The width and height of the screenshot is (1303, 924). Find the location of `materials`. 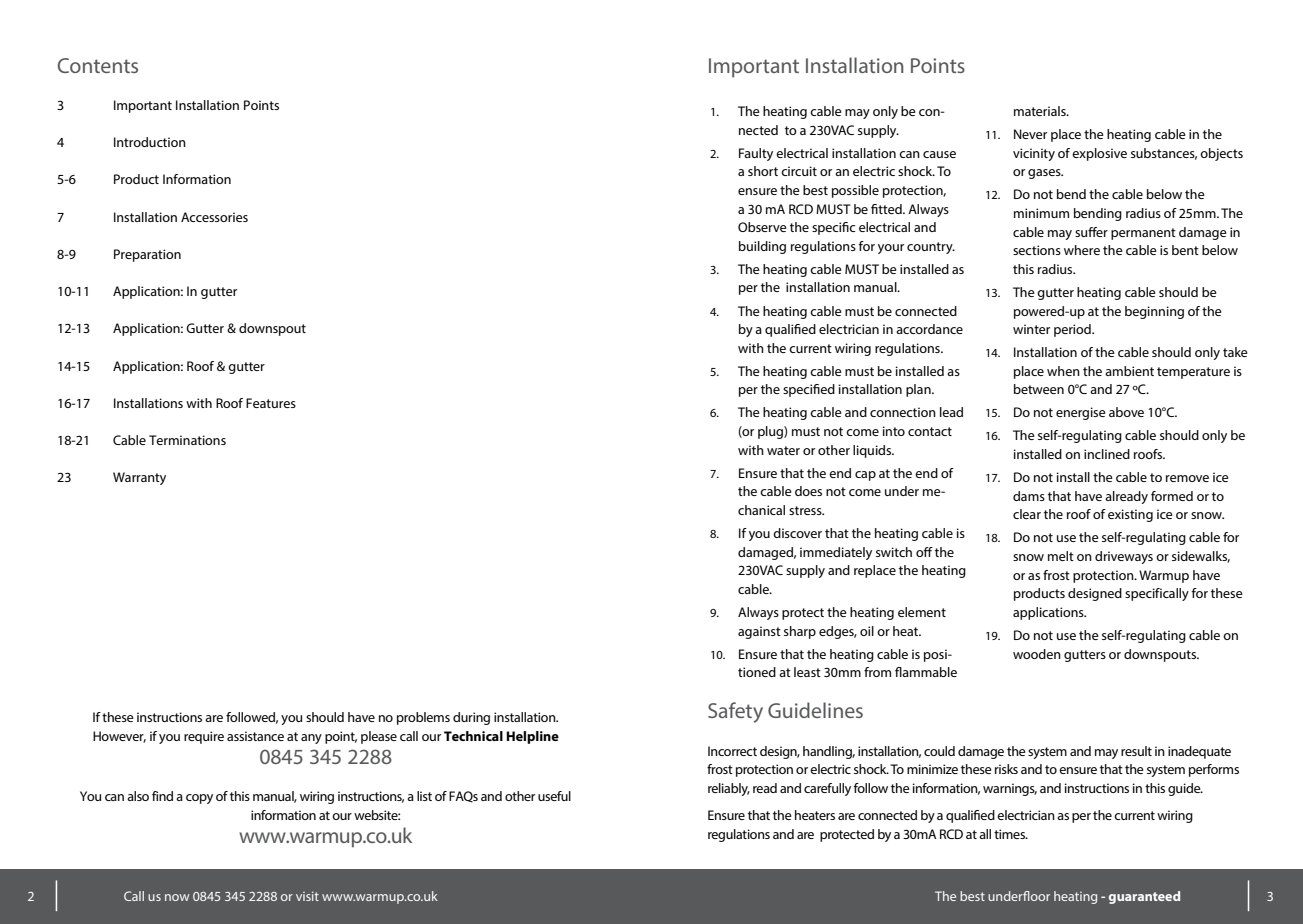

materials is located at coordinates (1041, 111).
